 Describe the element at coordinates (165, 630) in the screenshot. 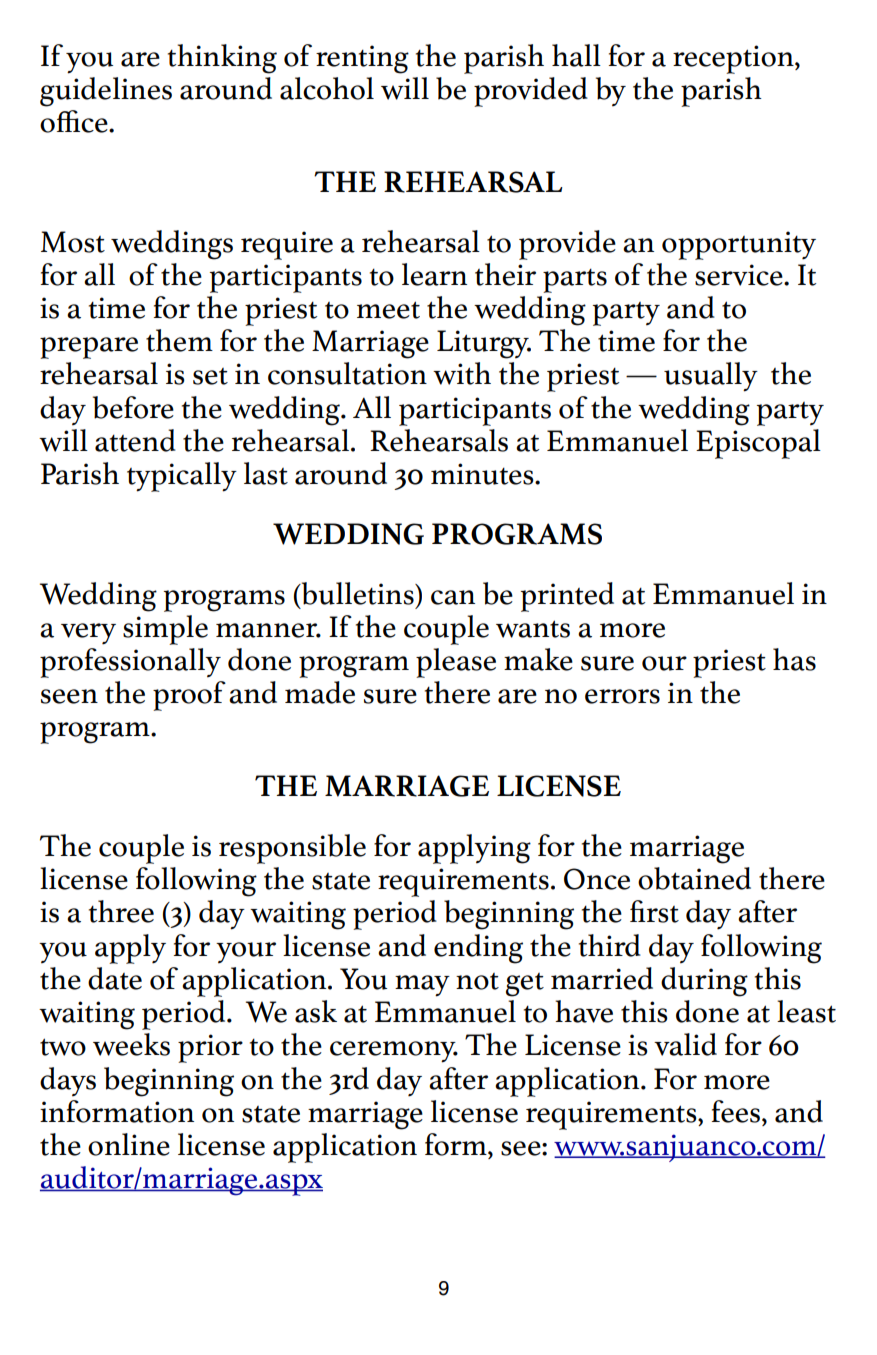

I see `simple` at that location.
